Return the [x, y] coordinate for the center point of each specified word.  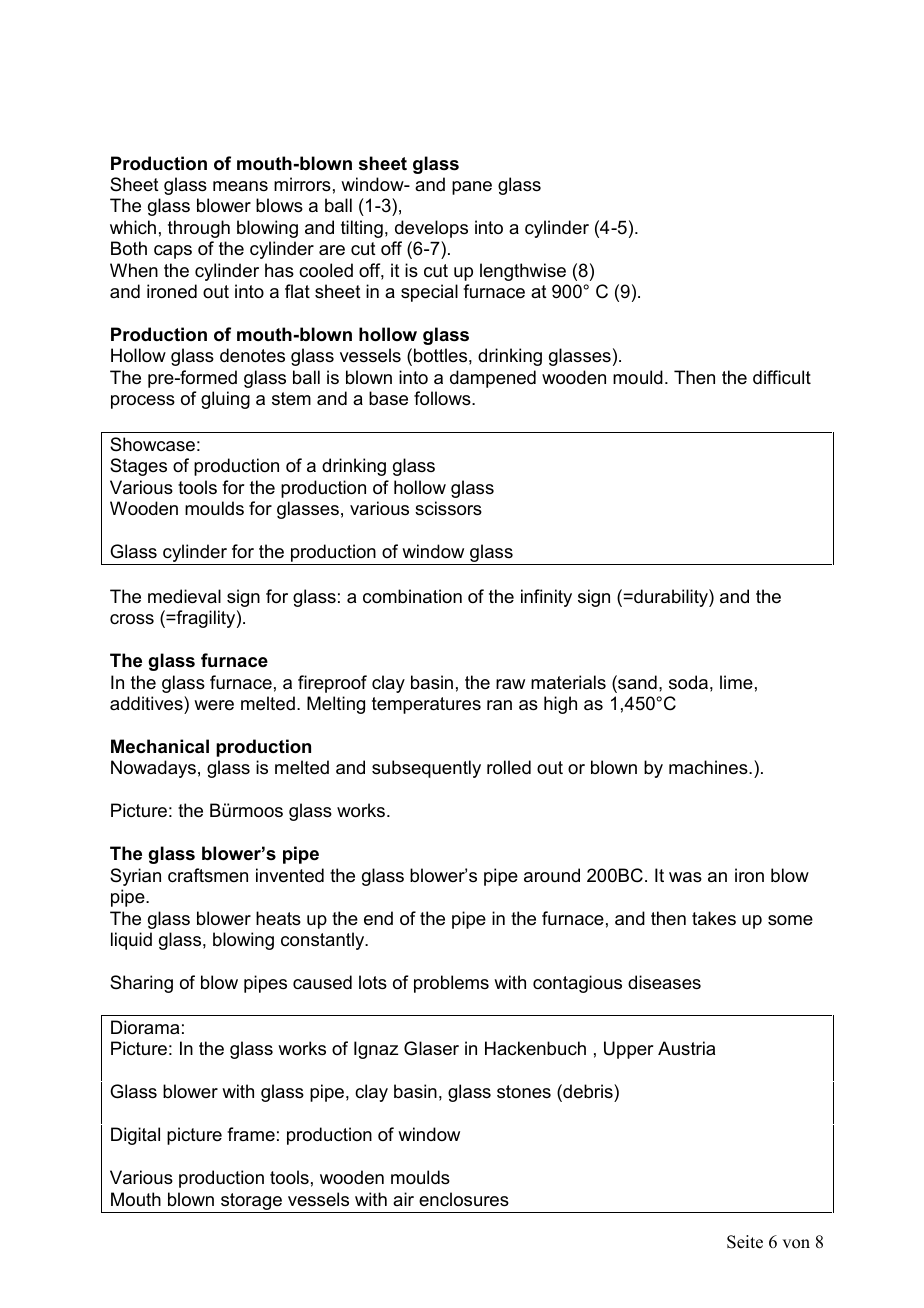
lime [736, 682]
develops [431, 229]
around [552, 875]
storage [251, 1203]
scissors [448, 508]
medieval [184, 596]
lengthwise [523, 272]
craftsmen [208, 875]
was [685, 877]
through [199, 229]
